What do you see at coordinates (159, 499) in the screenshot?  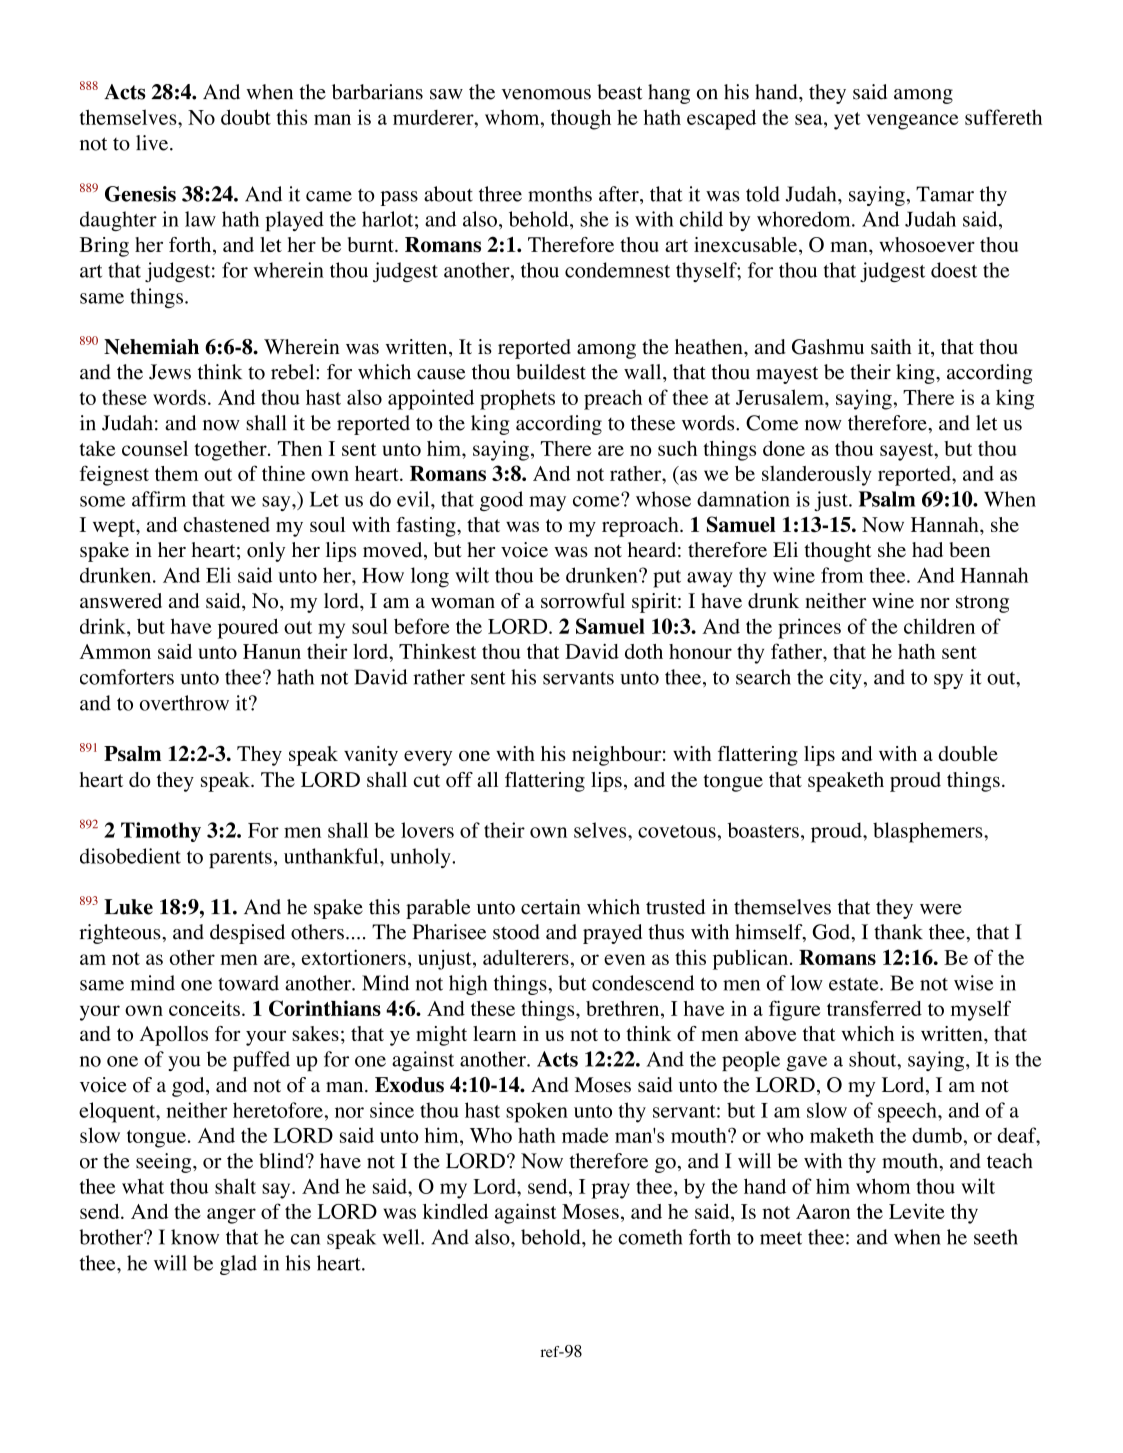 I see `affirm` at bounding box center [159, 499].
